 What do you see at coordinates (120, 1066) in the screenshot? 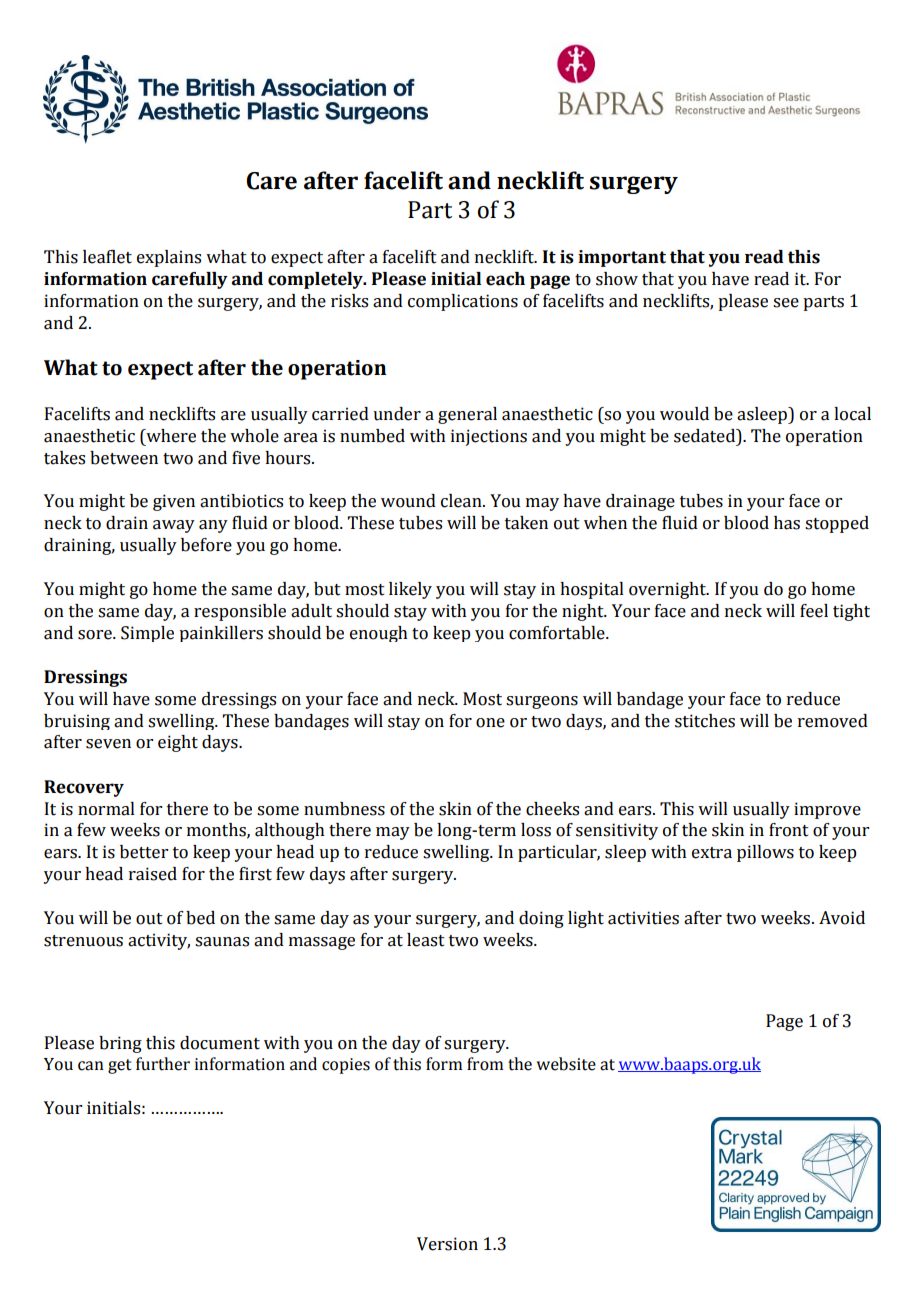
I see `get` at bounding box center [120, 1066].
